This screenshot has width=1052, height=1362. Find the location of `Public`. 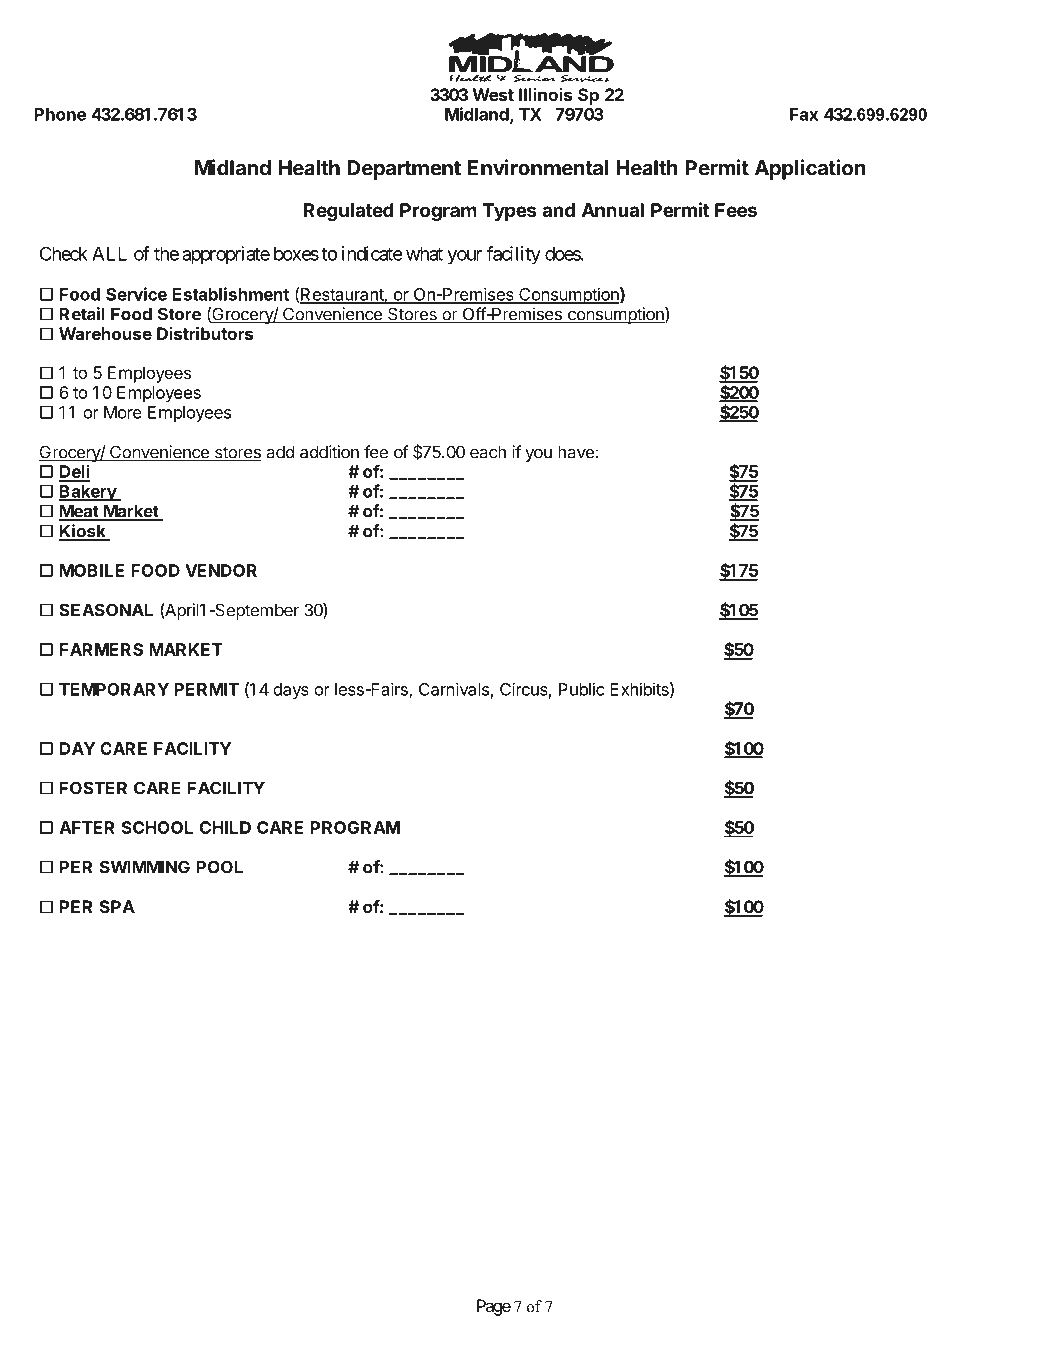

Public is located at coordinates (582, 689).
